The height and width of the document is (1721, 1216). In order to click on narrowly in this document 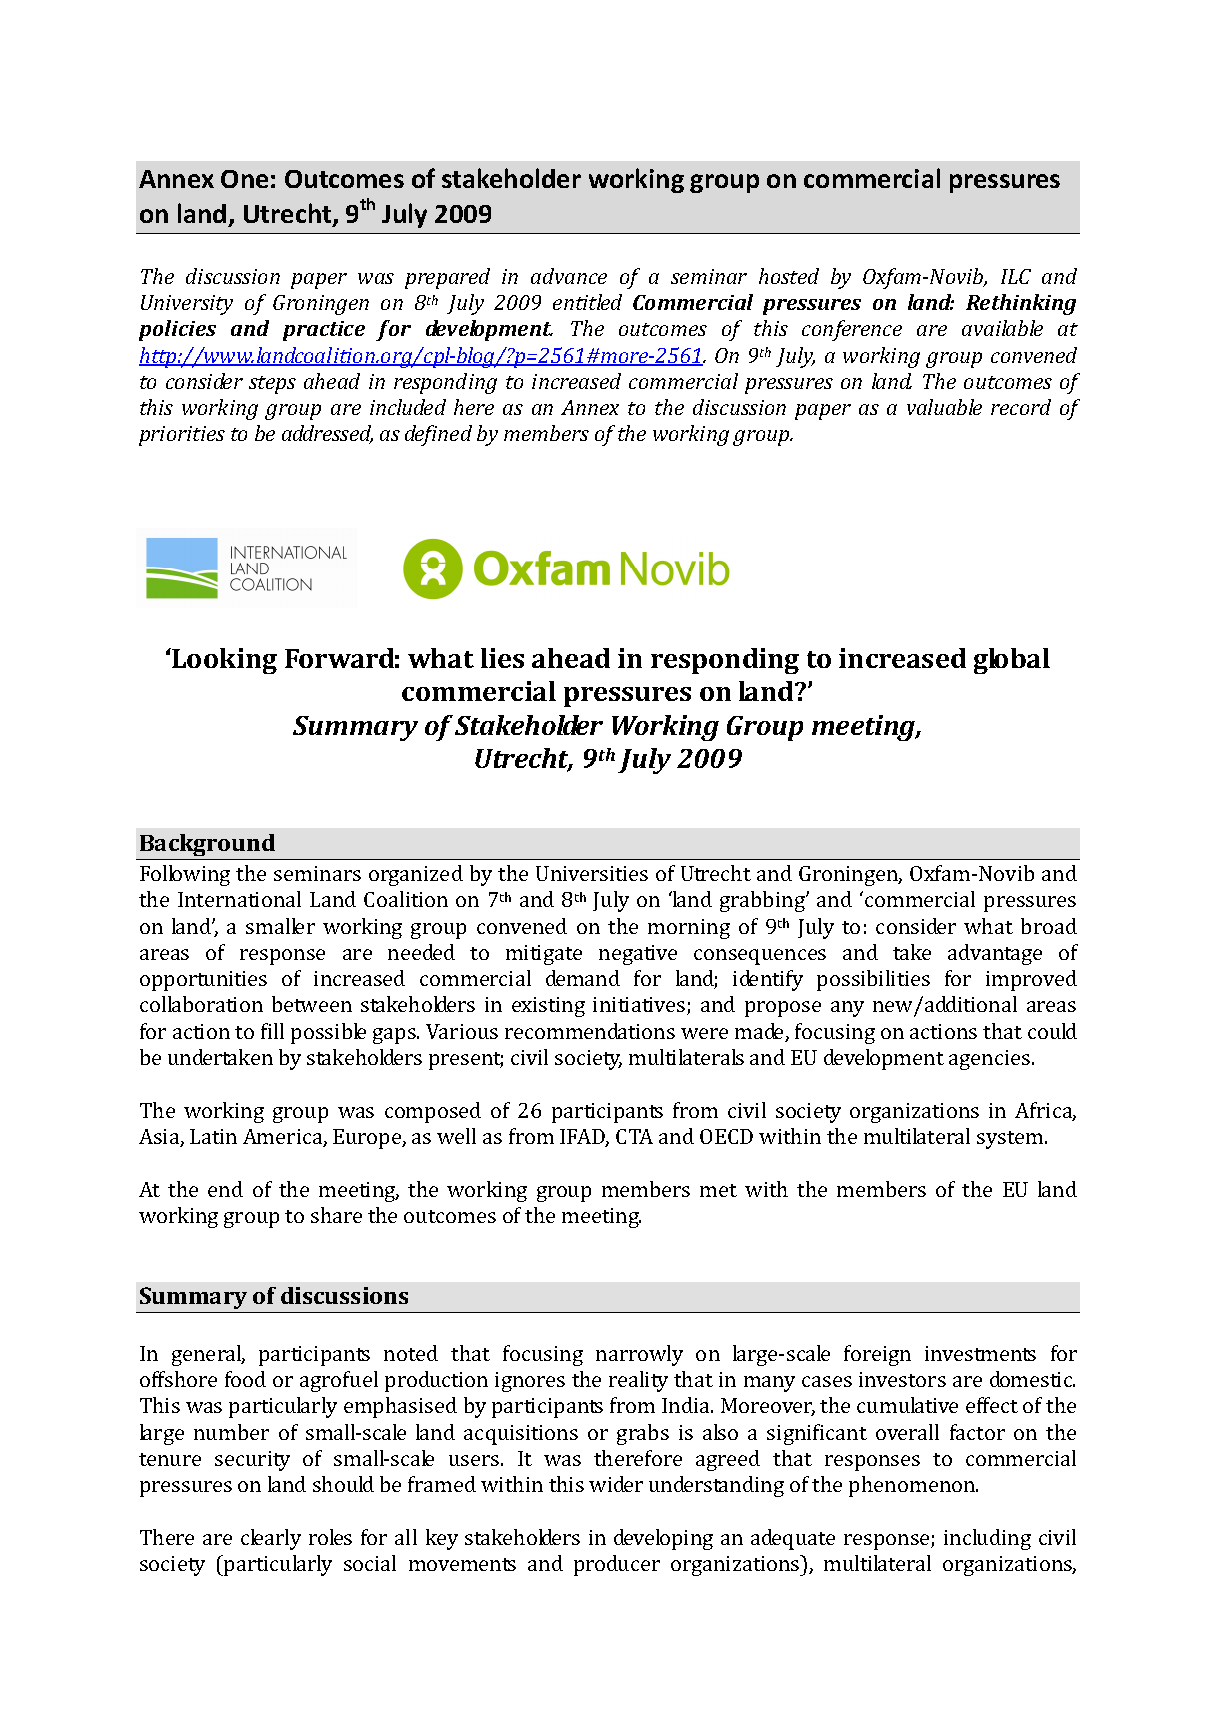, I will do `click(639, 1355)`.
